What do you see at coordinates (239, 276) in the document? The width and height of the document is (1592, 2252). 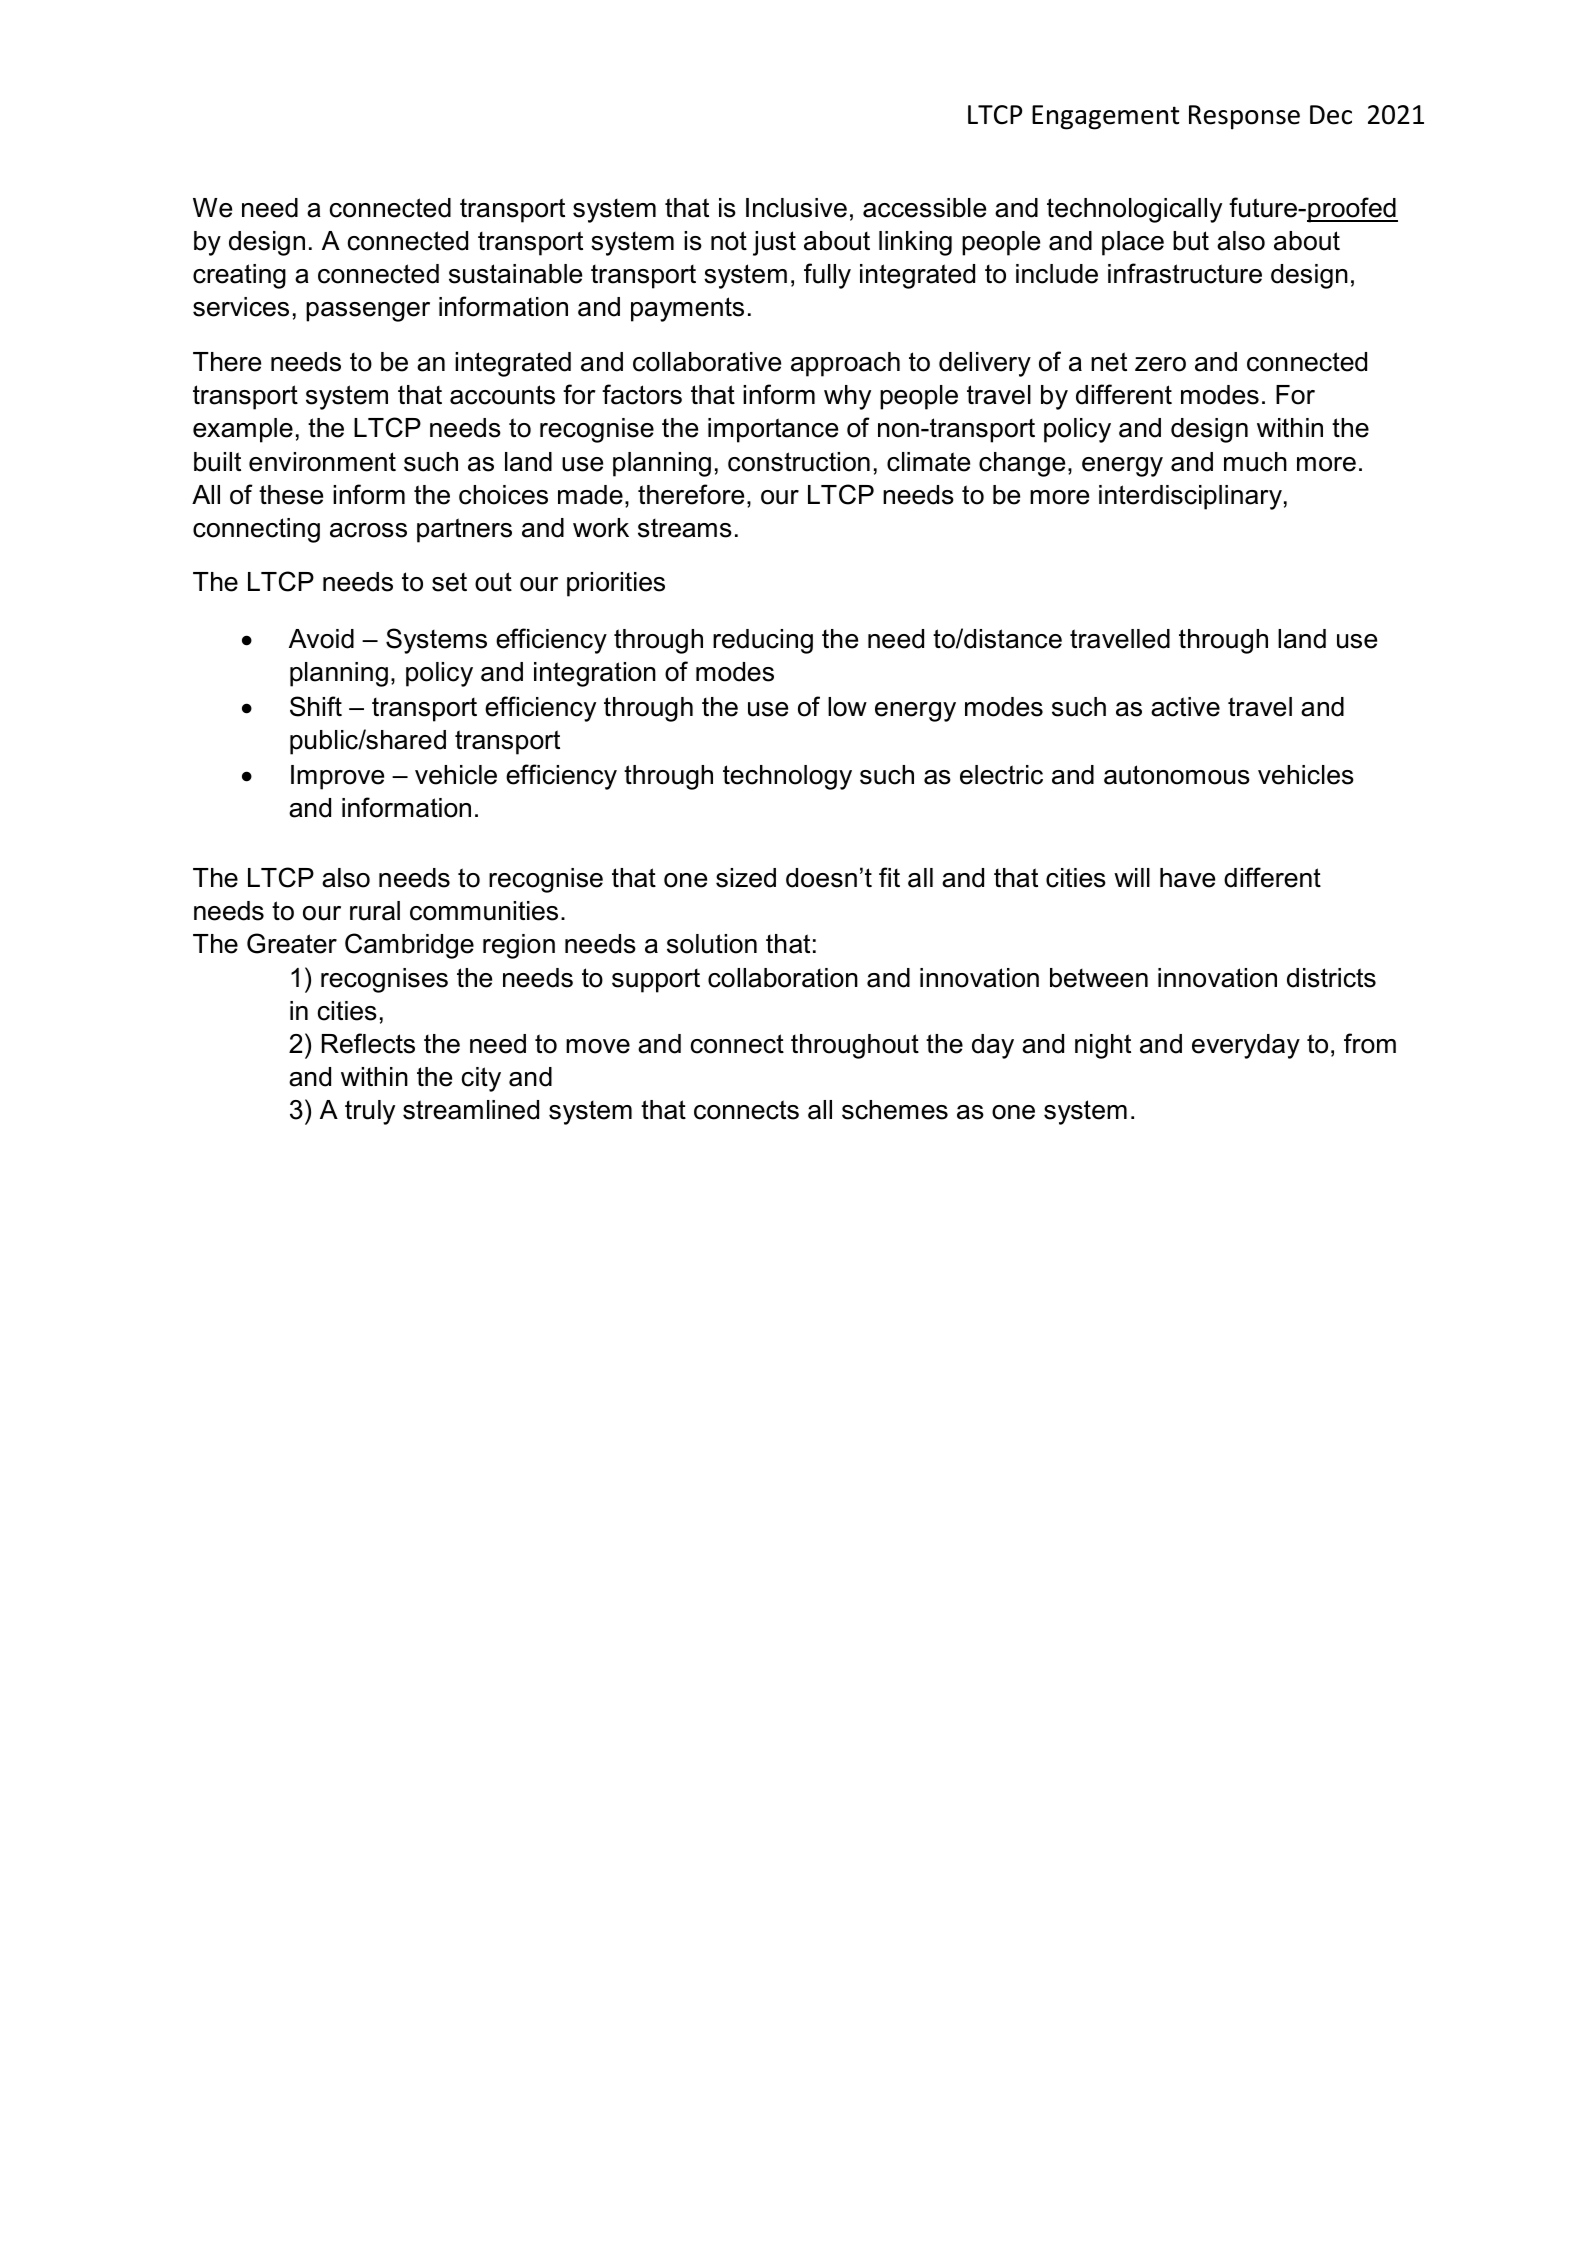 I see `creating` at bounding box center [239, 276].
